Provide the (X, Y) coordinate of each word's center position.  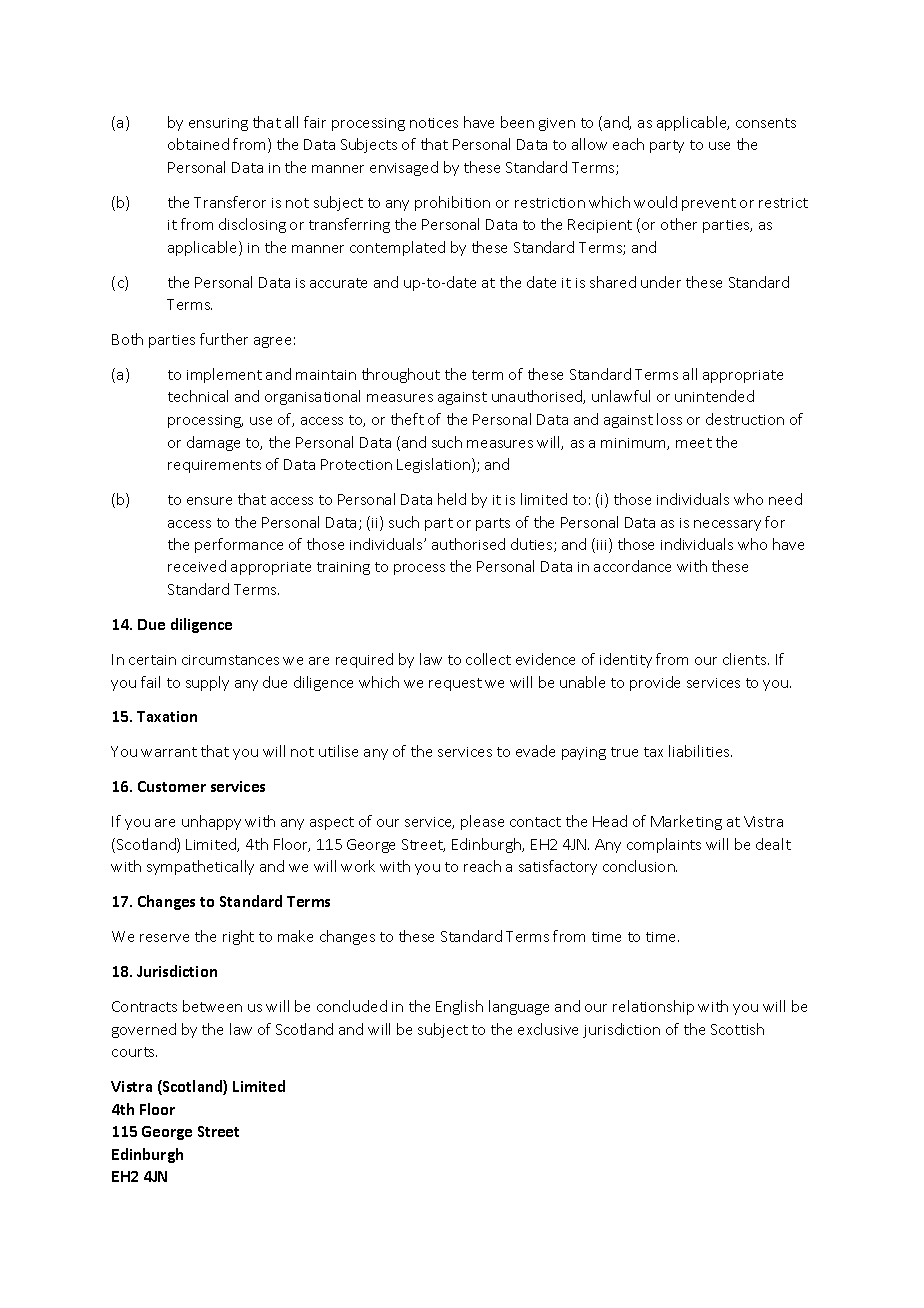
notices (434, 123)
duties (533, 545)
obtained (198, 144)
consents (766, 123)
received (197, 566)
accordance (632, 566)
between (212, 1006)
